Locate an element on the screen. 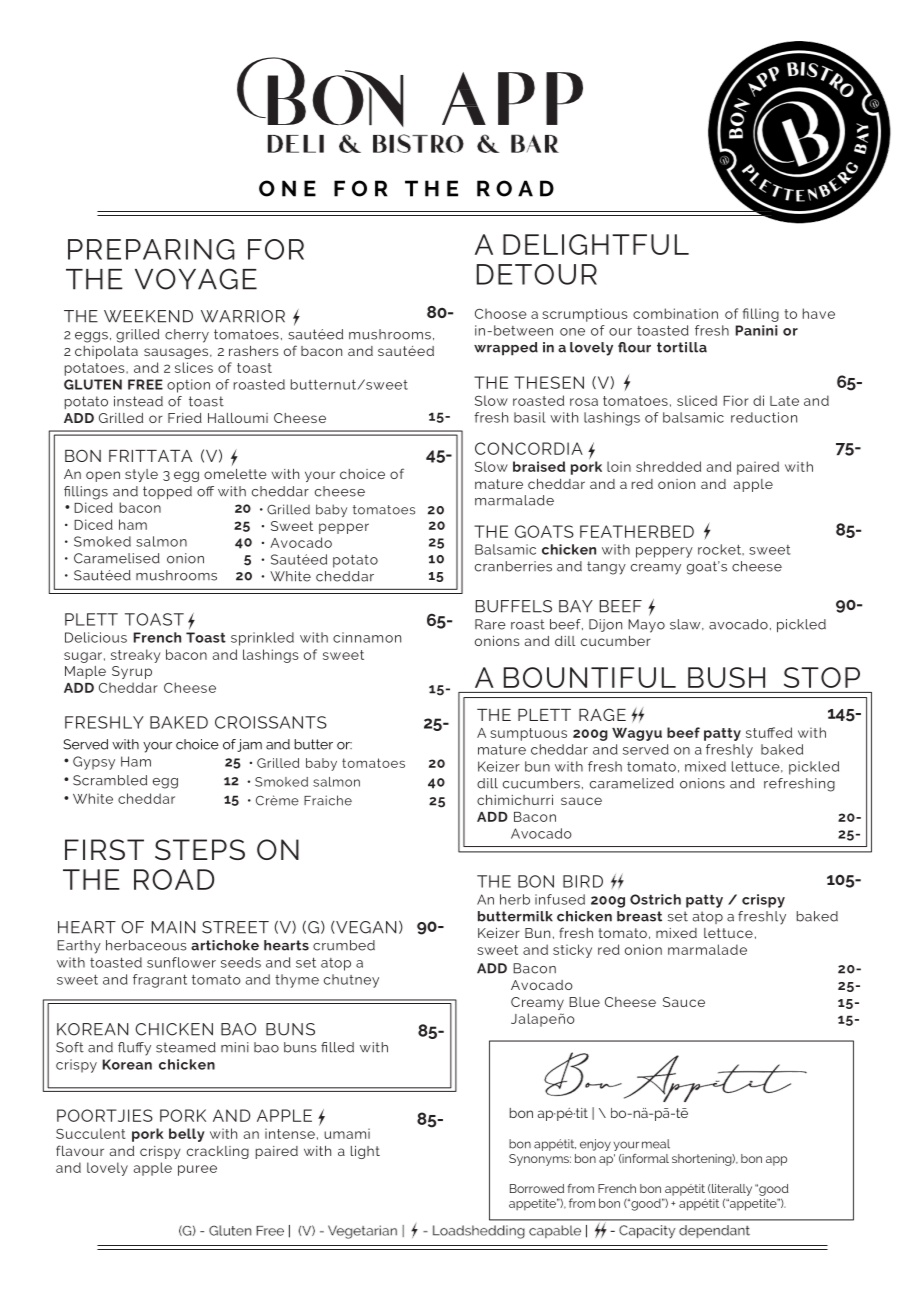  Borrowed is located at coordinates (537, 1188).
